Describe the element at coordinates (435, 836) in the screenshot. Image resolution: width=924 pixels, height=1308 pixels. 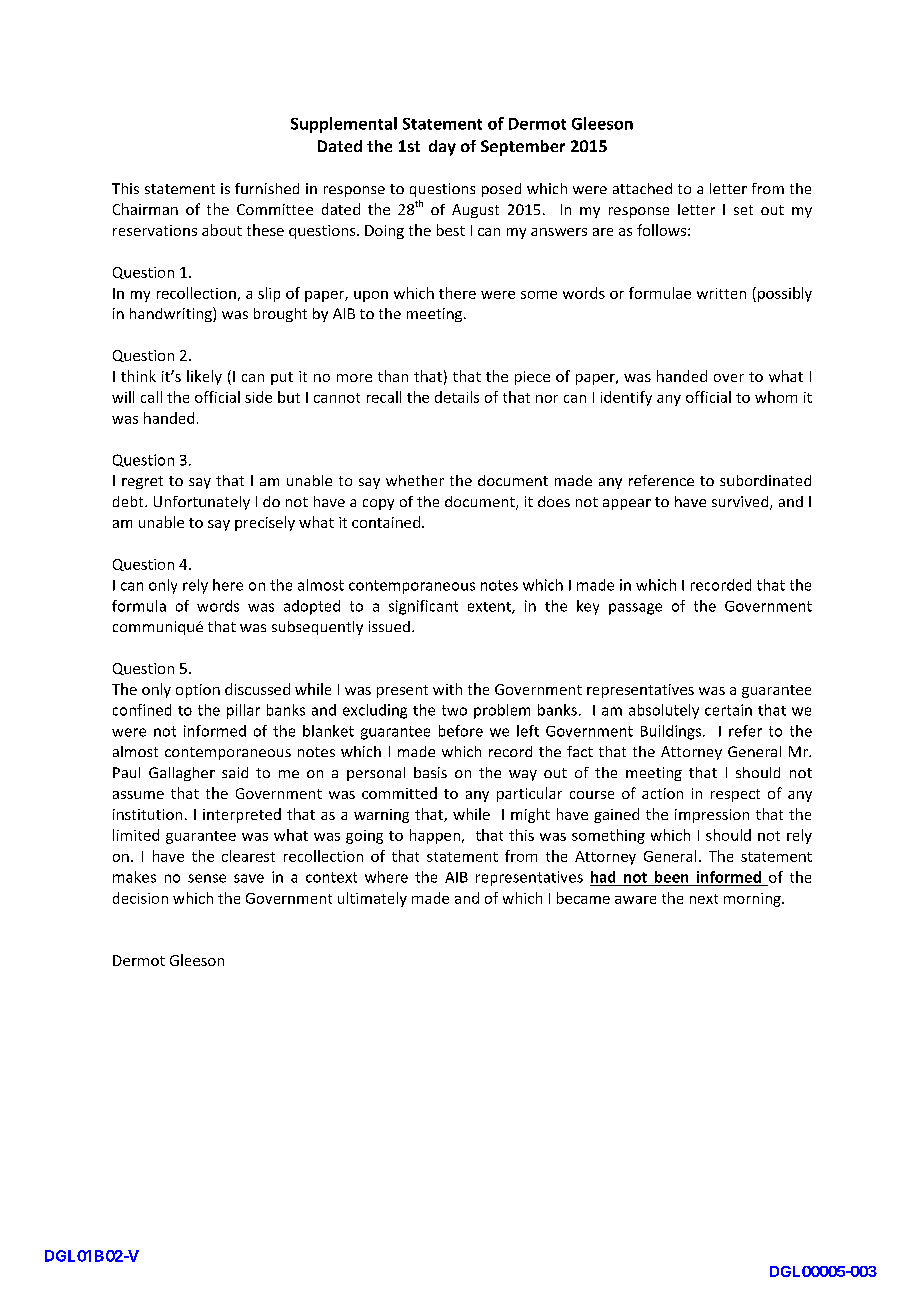
I see `happen` at that location.
